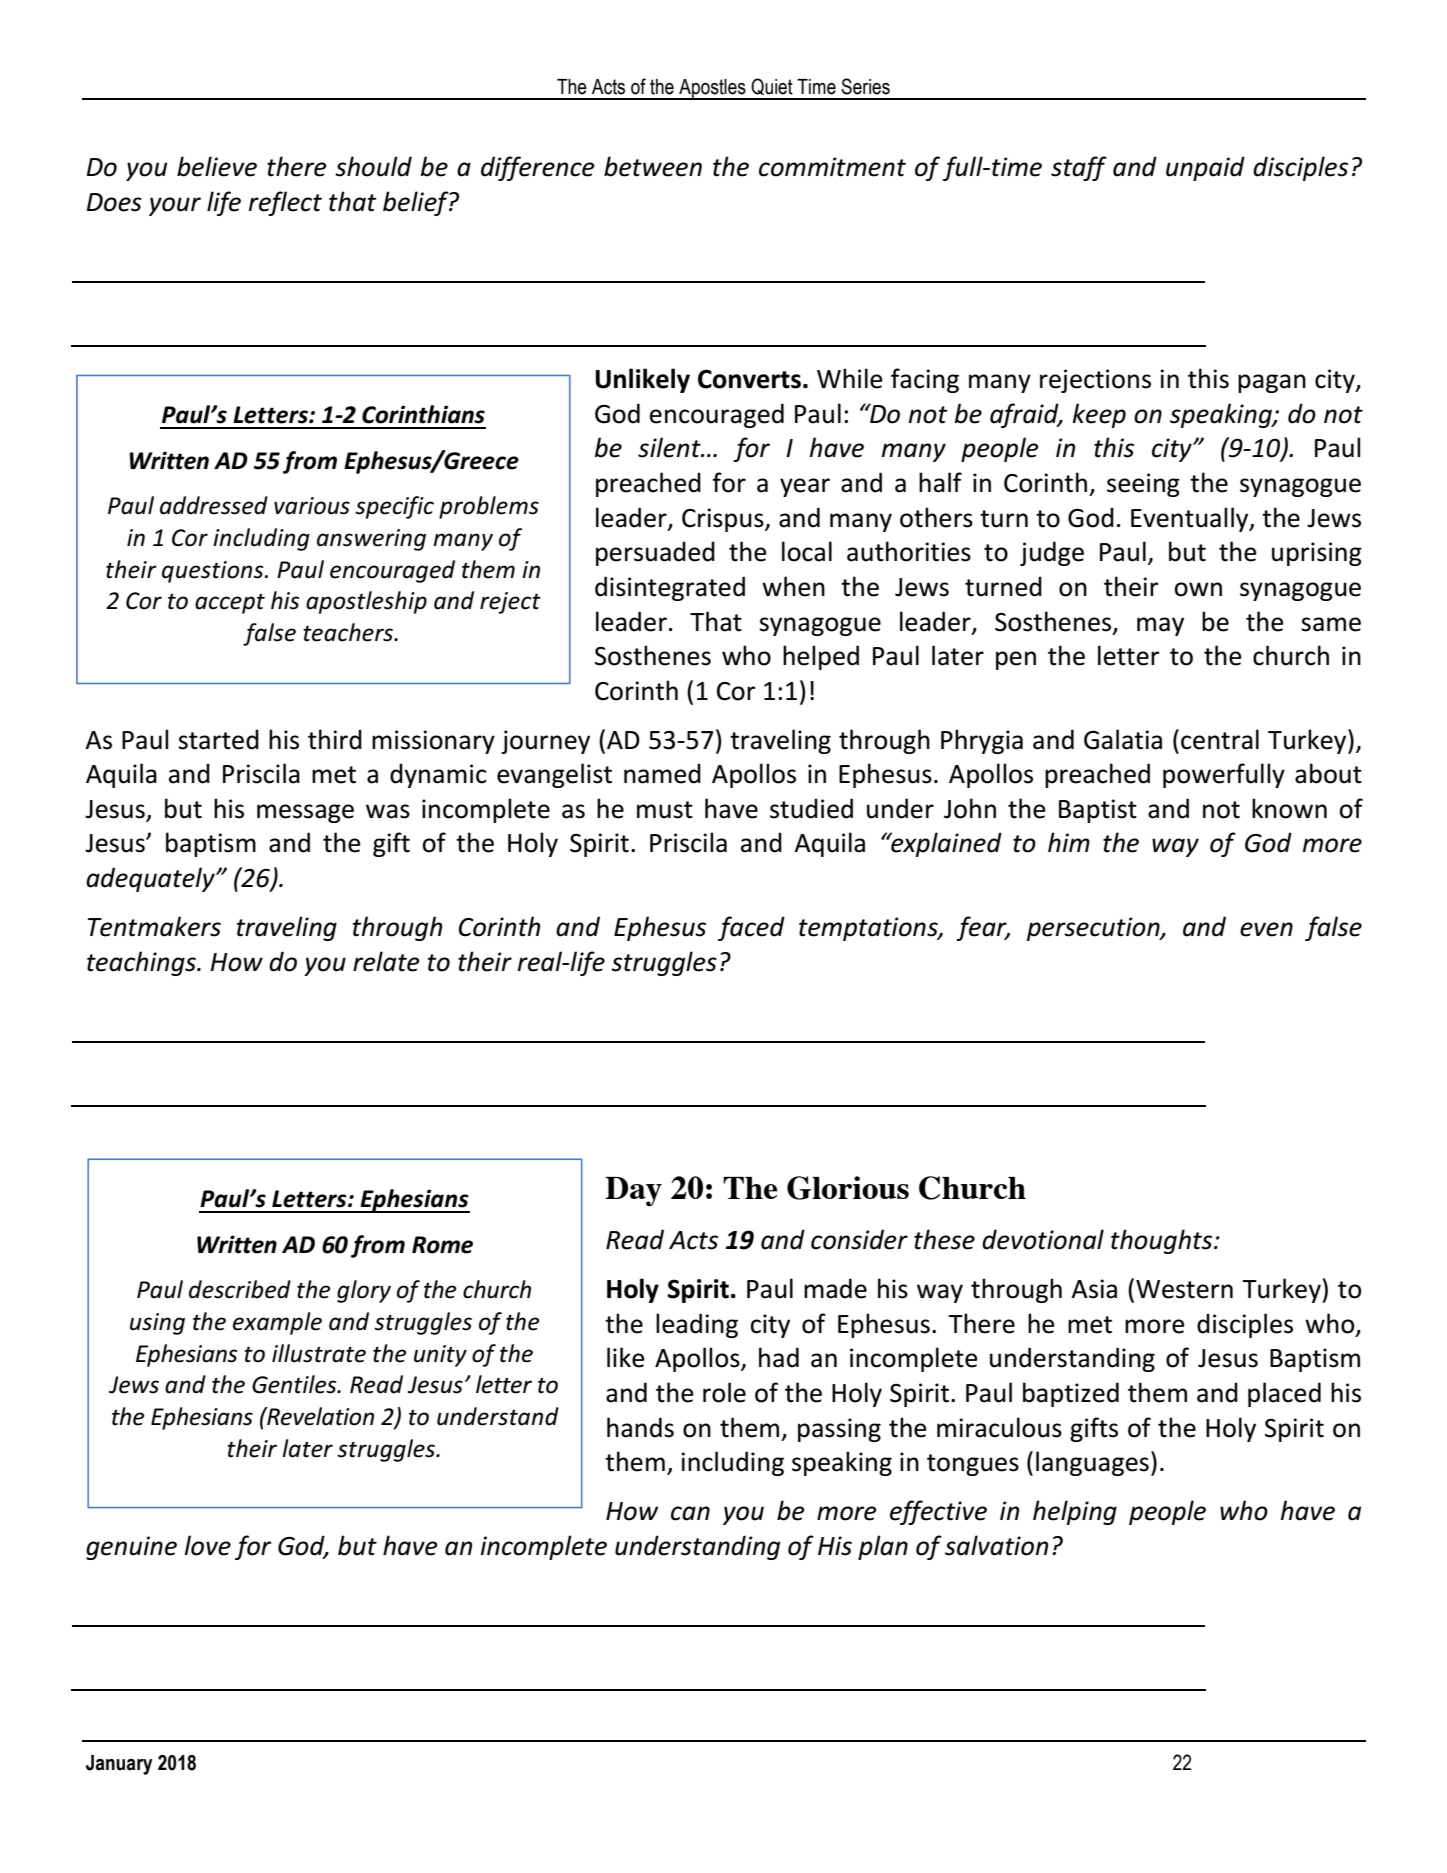 The width and height of the page is (1447, 1873). Describe the element at coordinates (151, 879) in the page. I see `adequately` at that location.
